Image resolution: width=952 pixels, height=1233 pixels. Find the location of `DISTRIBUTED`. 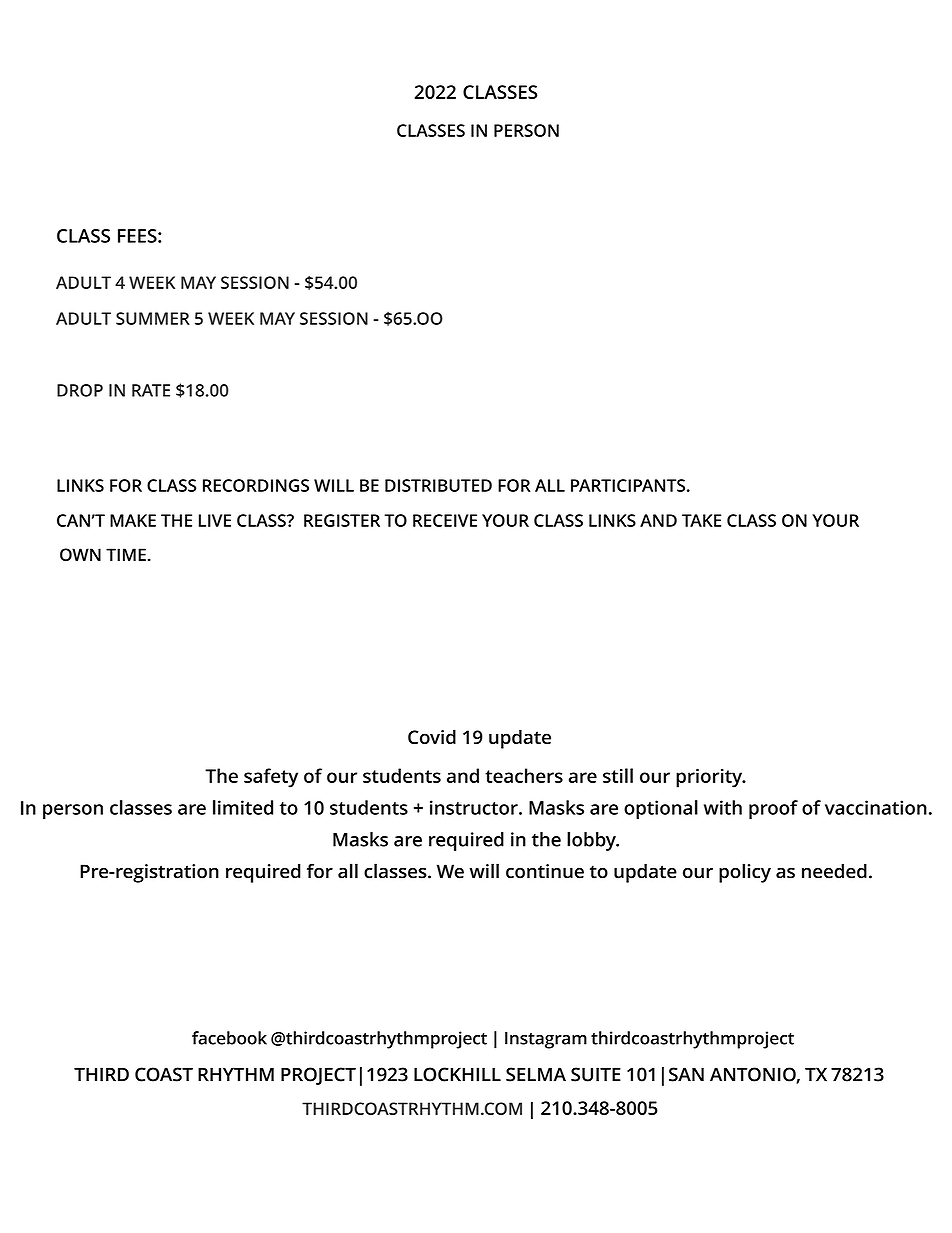

DISTRIBUTED is located at coordinates (438, 485).
